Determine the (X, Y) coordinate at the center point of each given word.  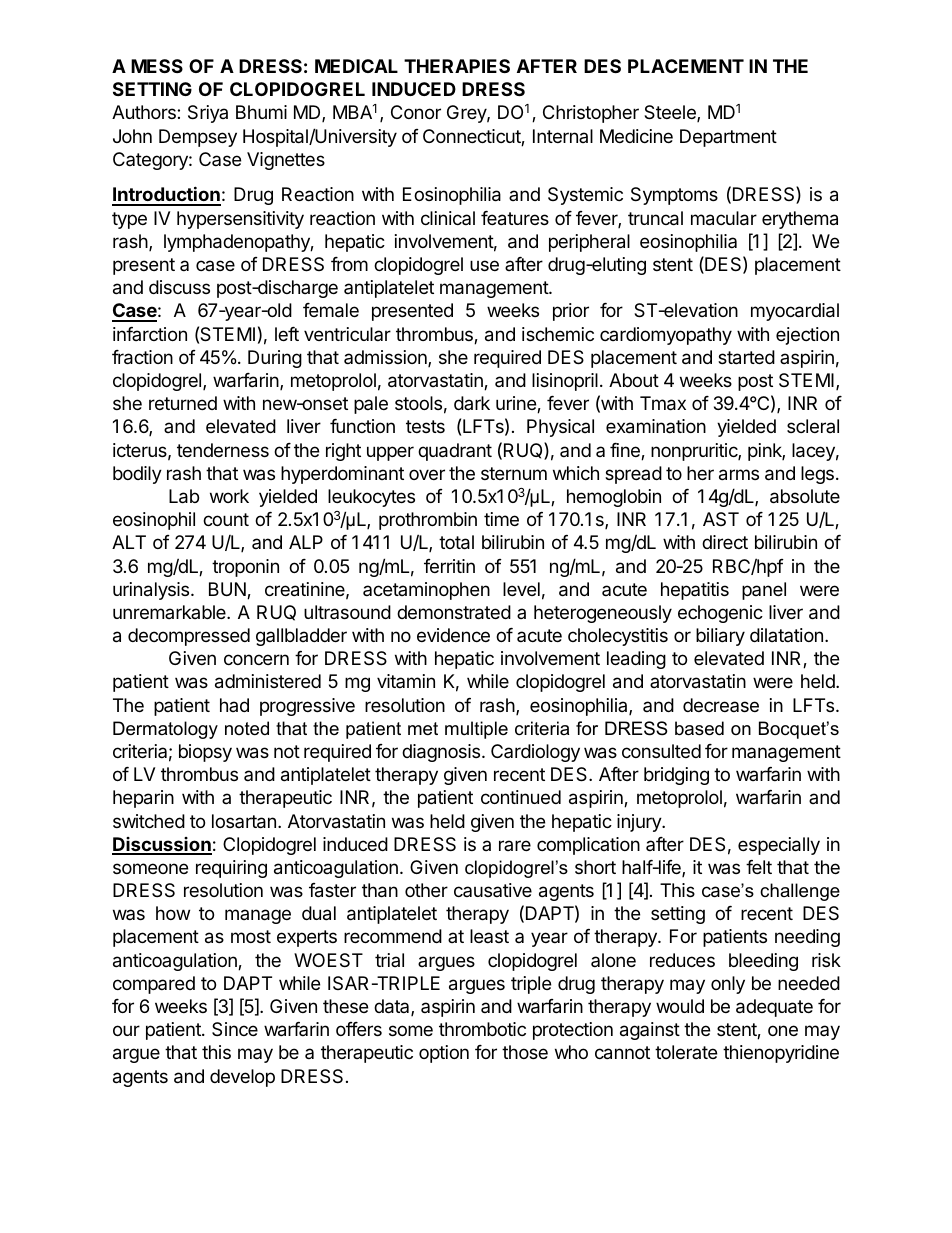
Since (235, 1029)
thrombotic (482, 1029)
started (746, 357)
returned (183, 403)
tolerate (686, 1052)
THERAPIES (457, 66)
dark (472, 403)
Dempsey (198, 138)
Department (728, 138)
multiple (476, 730)
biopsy (205, 753)
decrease (721, 705)
